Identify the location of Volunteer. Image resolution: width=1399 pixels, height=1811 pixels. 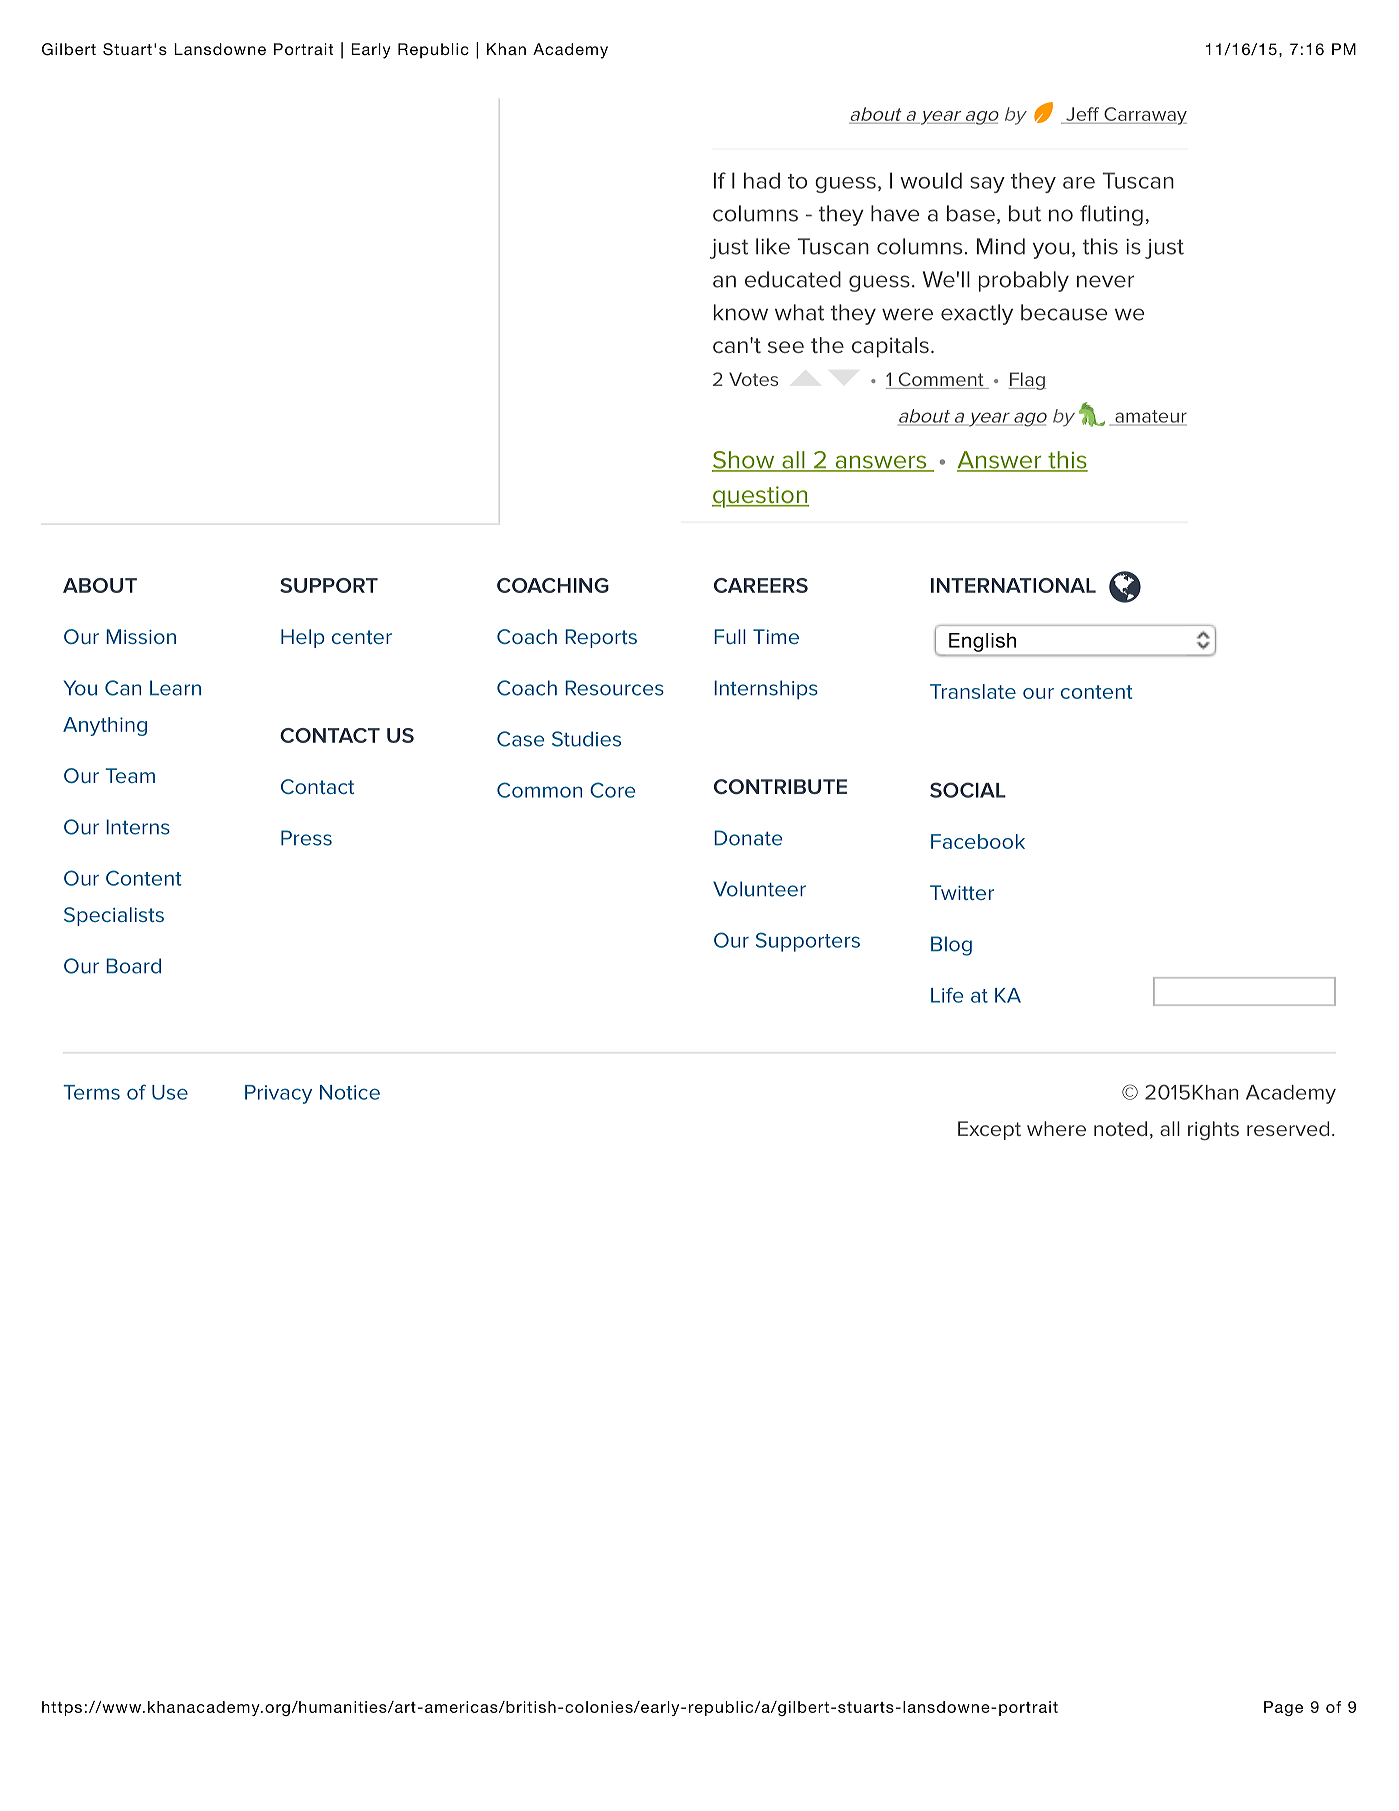
(759, 889).
